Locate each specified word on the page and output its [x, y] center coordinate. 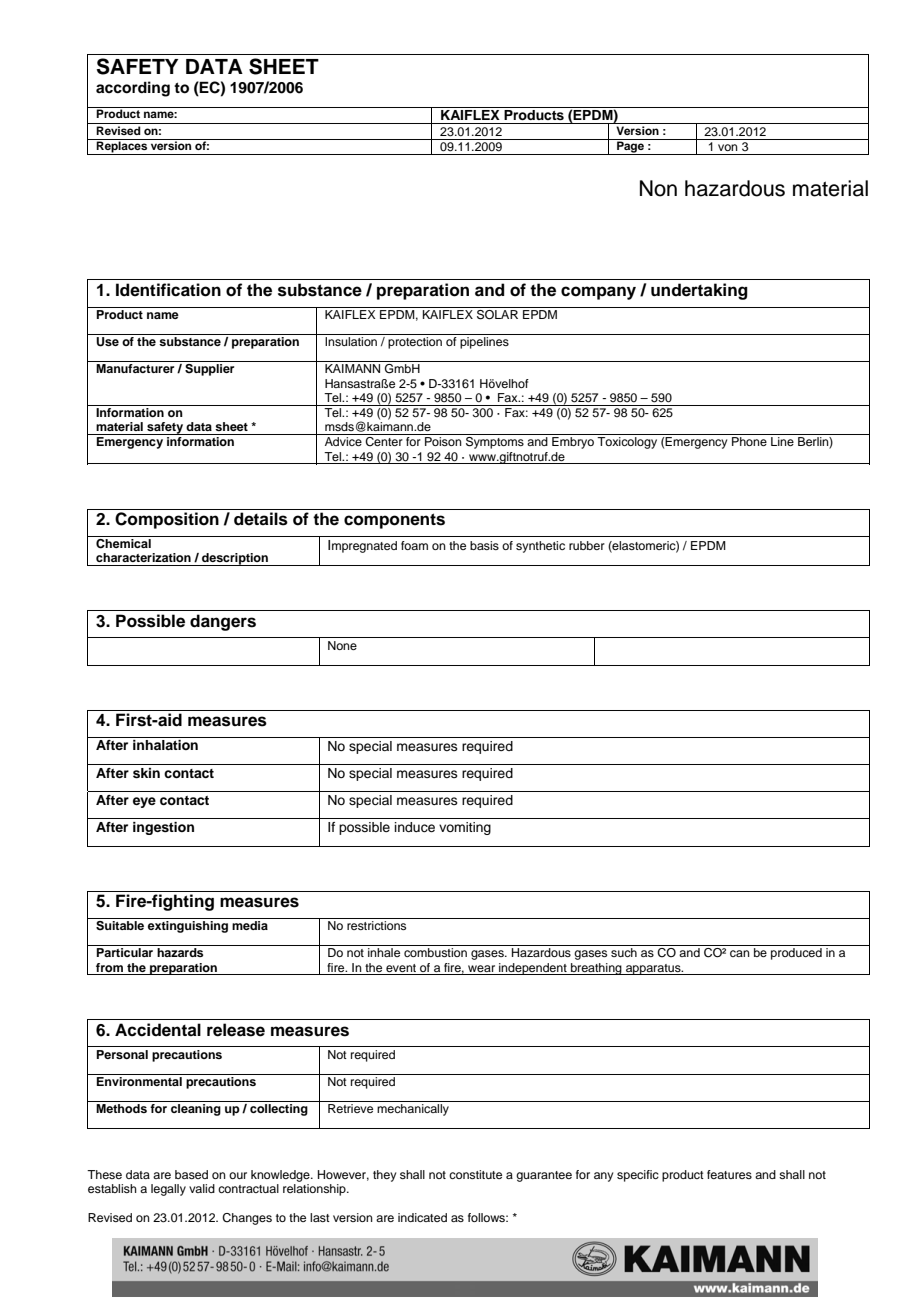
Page [630, 147]
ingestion [163, 828]
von [728, 147]
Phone [749, 441]
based [191, 1174]
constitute [475, 1174]
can [740, 953]
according [133, 89]
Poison [443, 441]
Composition [167, 520]
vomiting [465, 828]
